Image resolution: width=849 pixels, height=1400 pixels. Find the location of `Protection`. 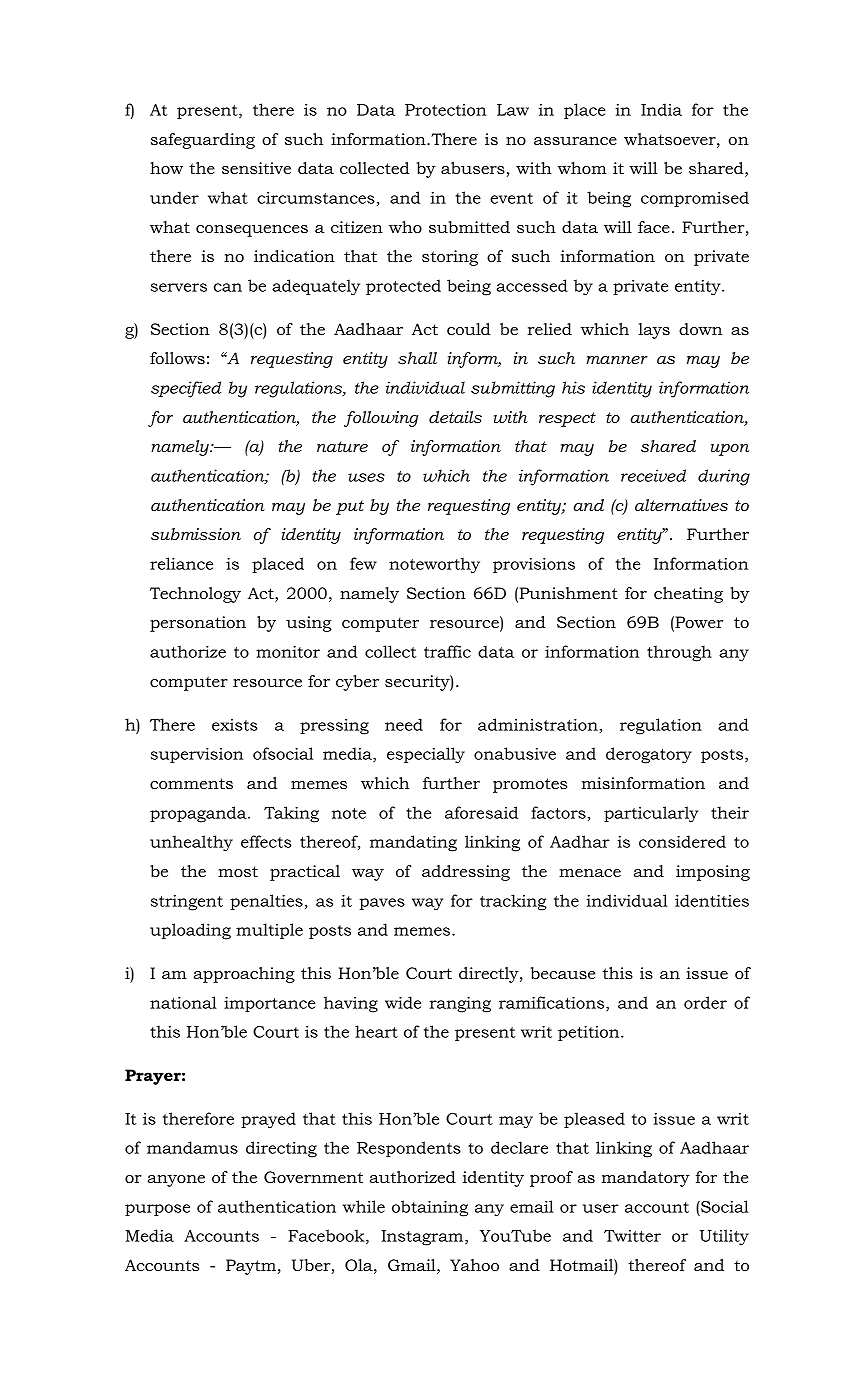

Protection is located at coordinates (445, 110).
